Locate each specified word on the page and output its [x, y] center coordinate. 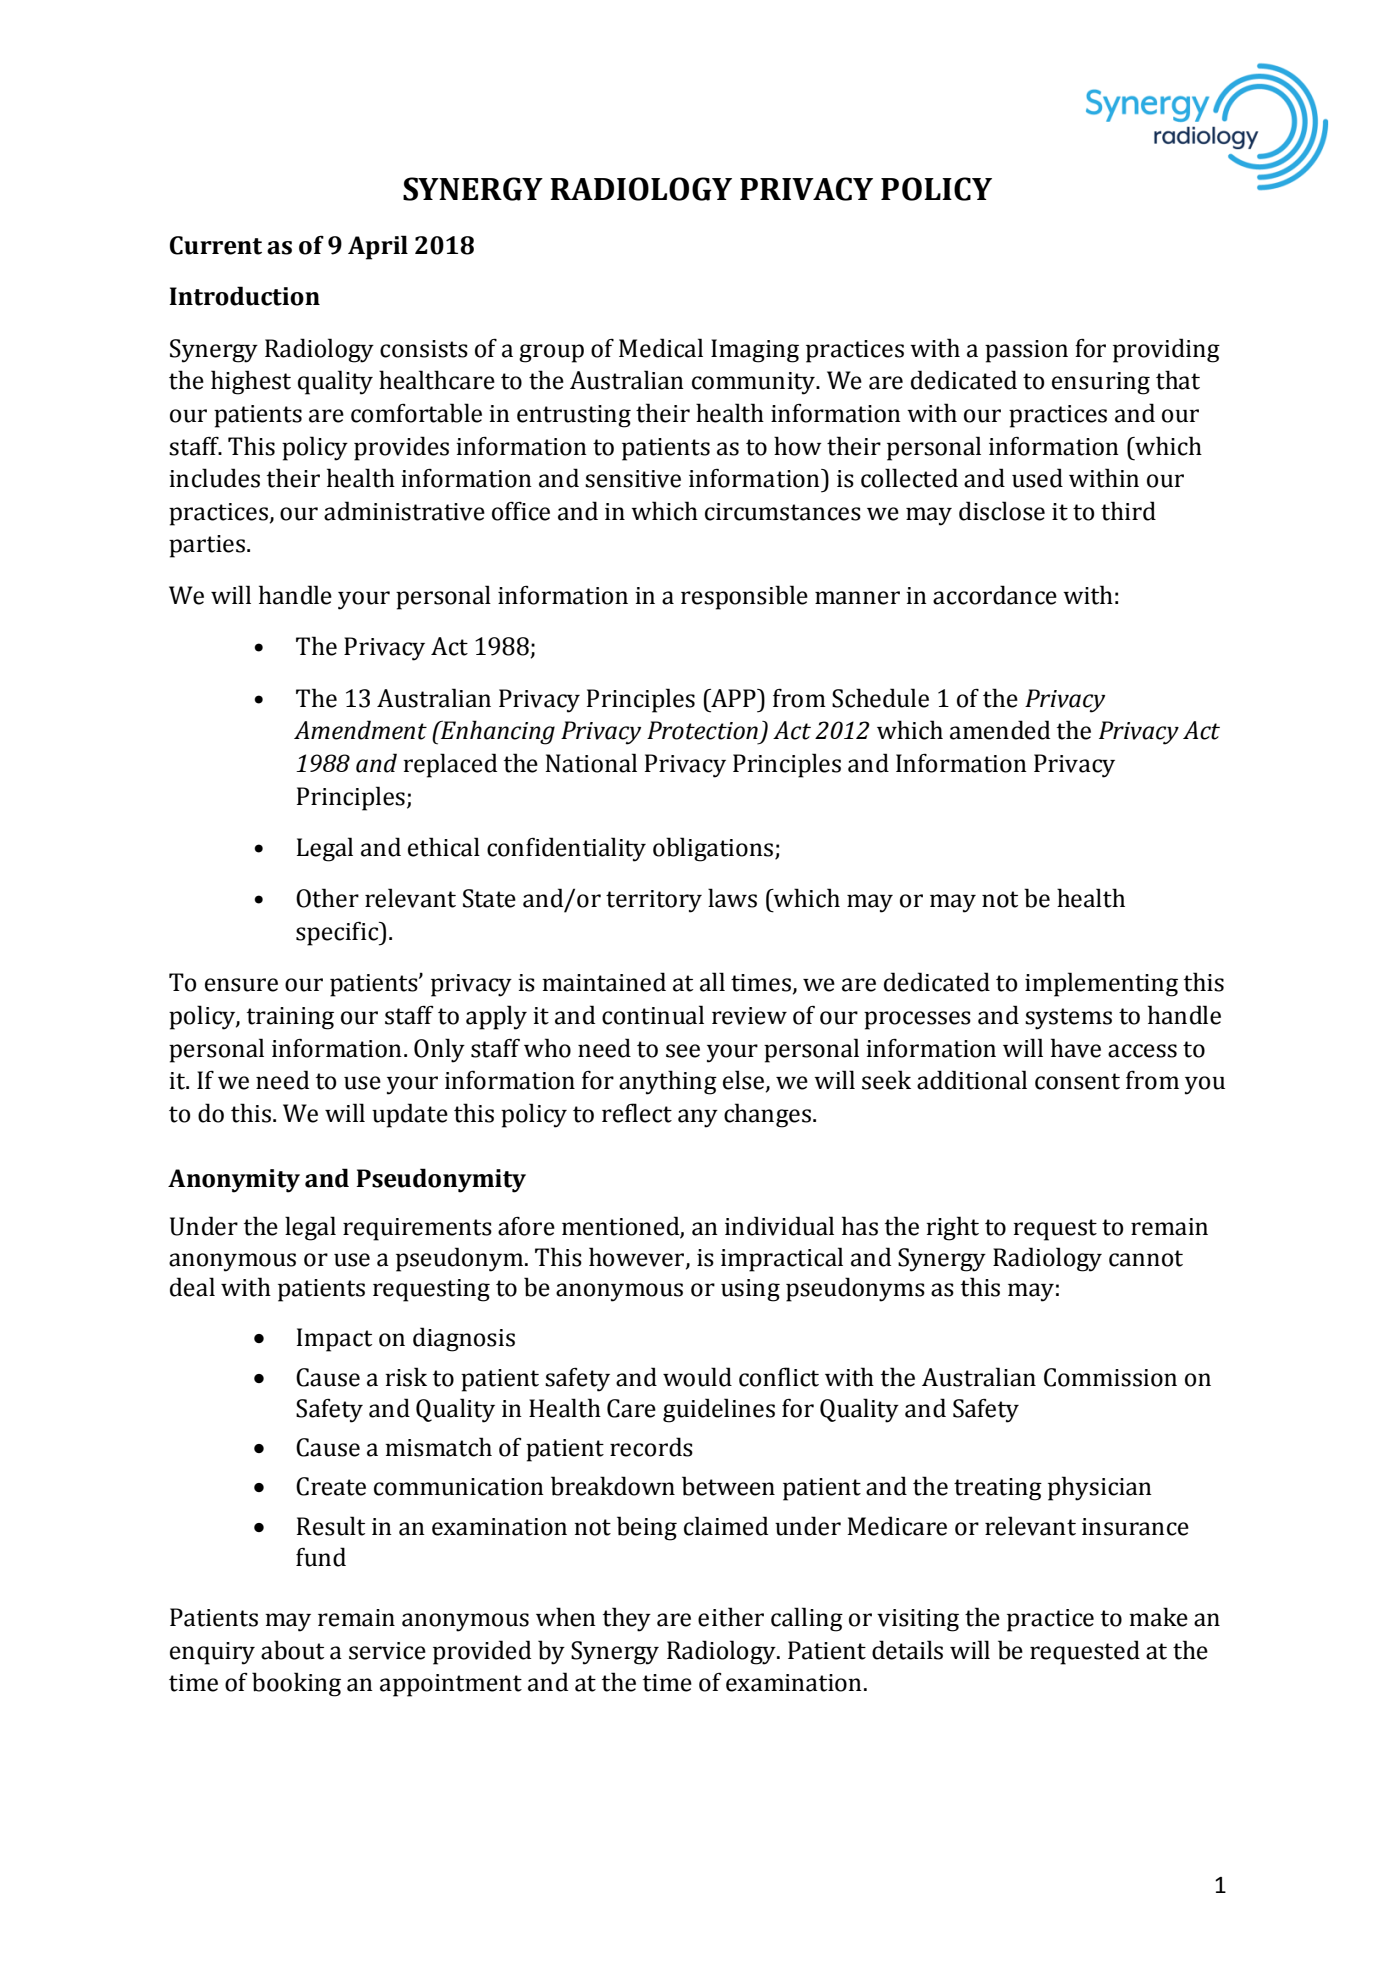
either [731, 1617]
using [750, 1290]
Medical [661, 348]
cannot [1146, 1258]
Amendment [360, 730]
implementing [1101, 984]
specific [338, 934]
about [292, 1650]
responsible [744, 597]
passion [1026, 351]
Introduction [244, 296]
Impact [334, 1340]
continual [653, 1015]
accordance [995, 595]
